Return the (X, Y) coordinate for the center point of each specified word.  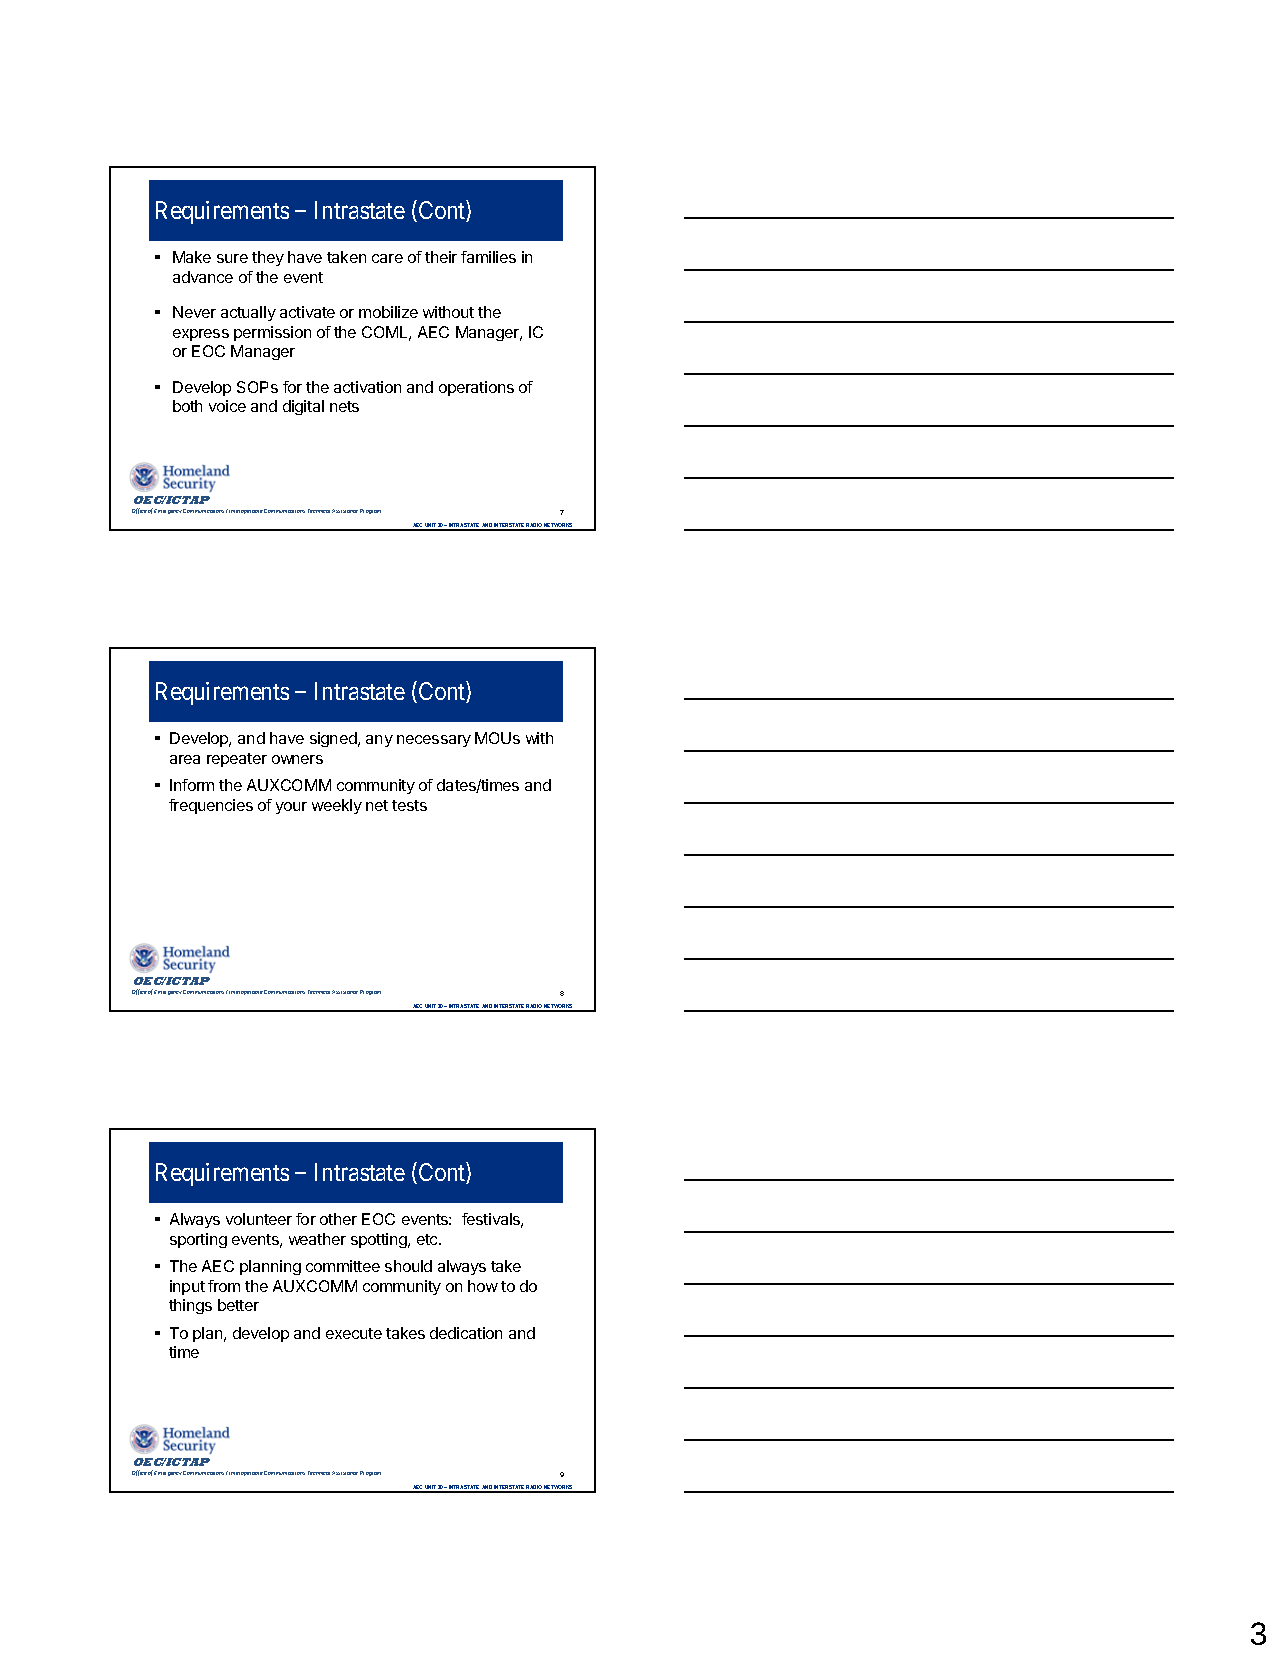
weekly (337, 806)
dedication (466, 1333)
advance (203, 277)
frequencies (211, 806)
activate (307, 312)
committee (343, 1266)
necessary (434, 741)
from (224, 1286)
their (441, 257)
